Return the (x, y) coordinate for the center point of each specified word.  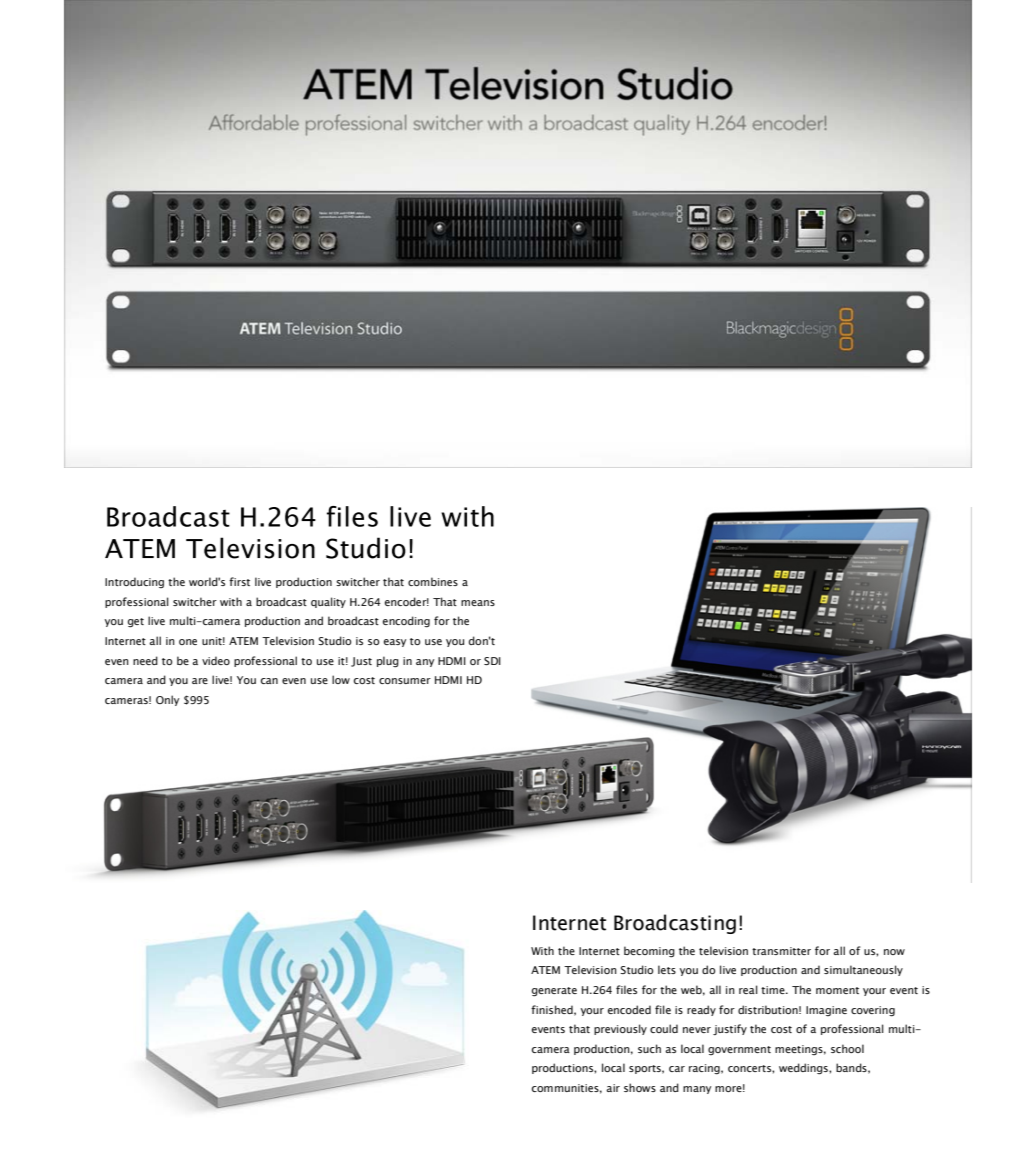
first (239, 581)
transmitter (781, 951)
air (613, 1088)
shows (640, 1087)
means (478, 603)
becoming (649, 952)
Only (167, 700)
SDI (492, 661)
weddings (804, 1069)
